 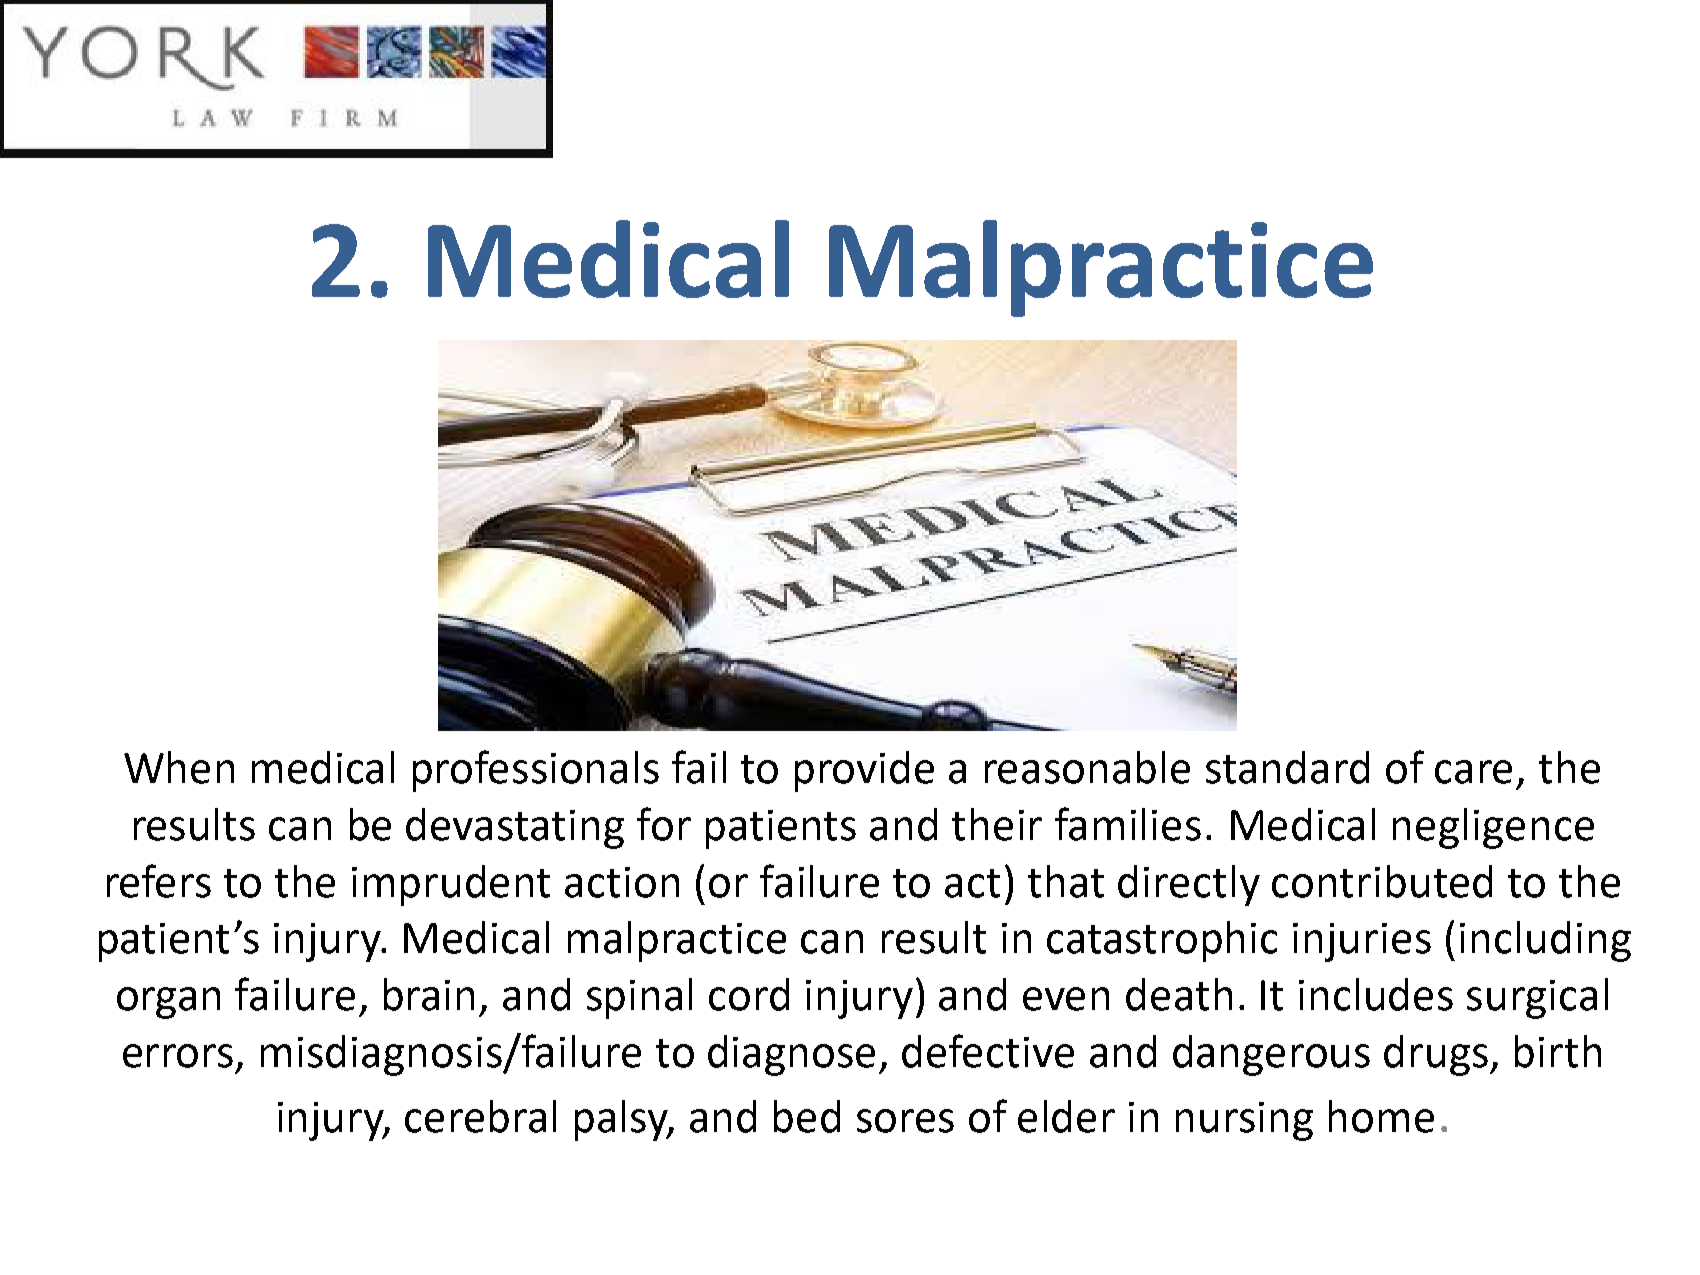 What do you see at coordinates (1376, 994) in the screenshot?
I see `includes` at bounding box center [1376, 994].
